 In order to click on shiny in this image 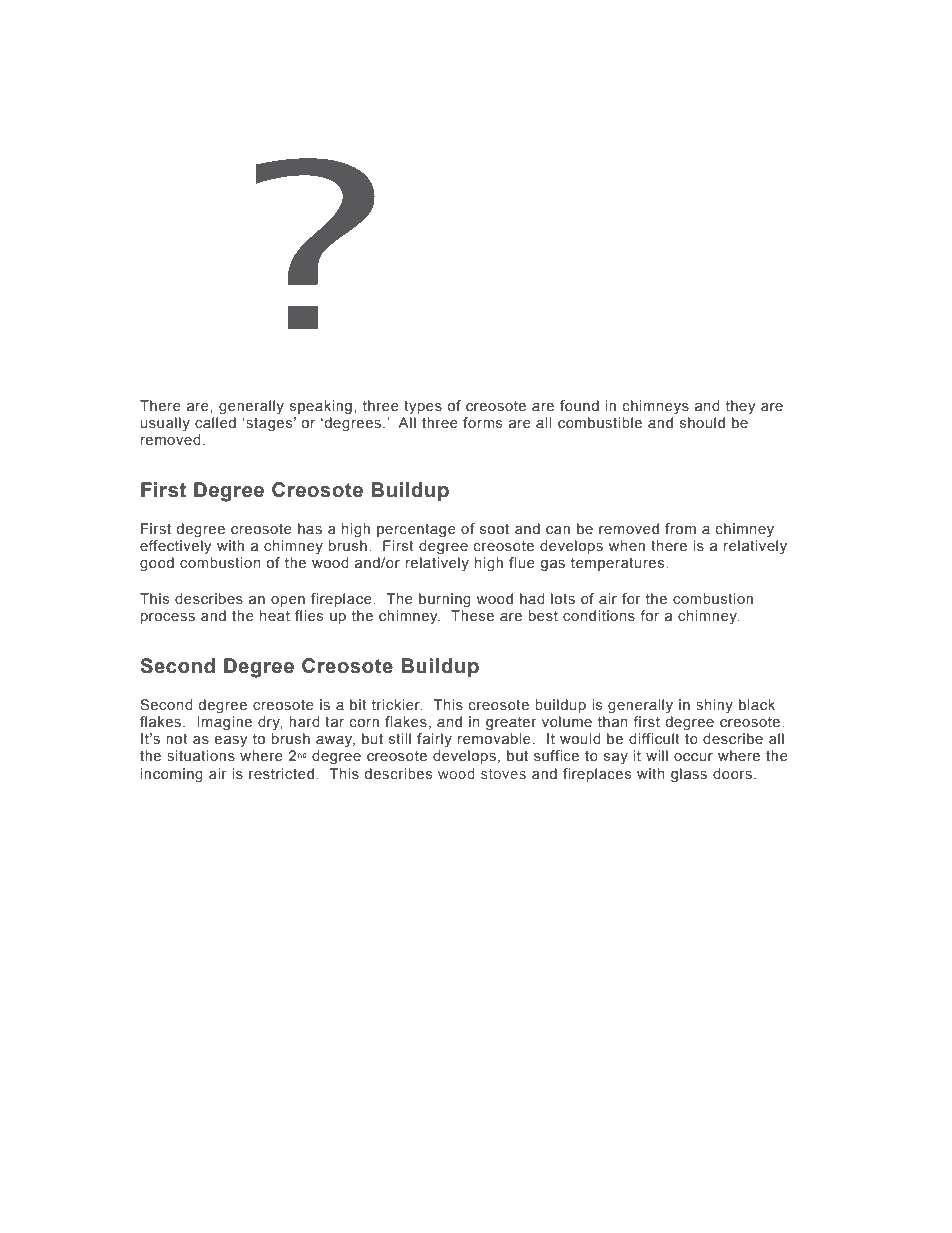, I will do `click(714, 706)`.
